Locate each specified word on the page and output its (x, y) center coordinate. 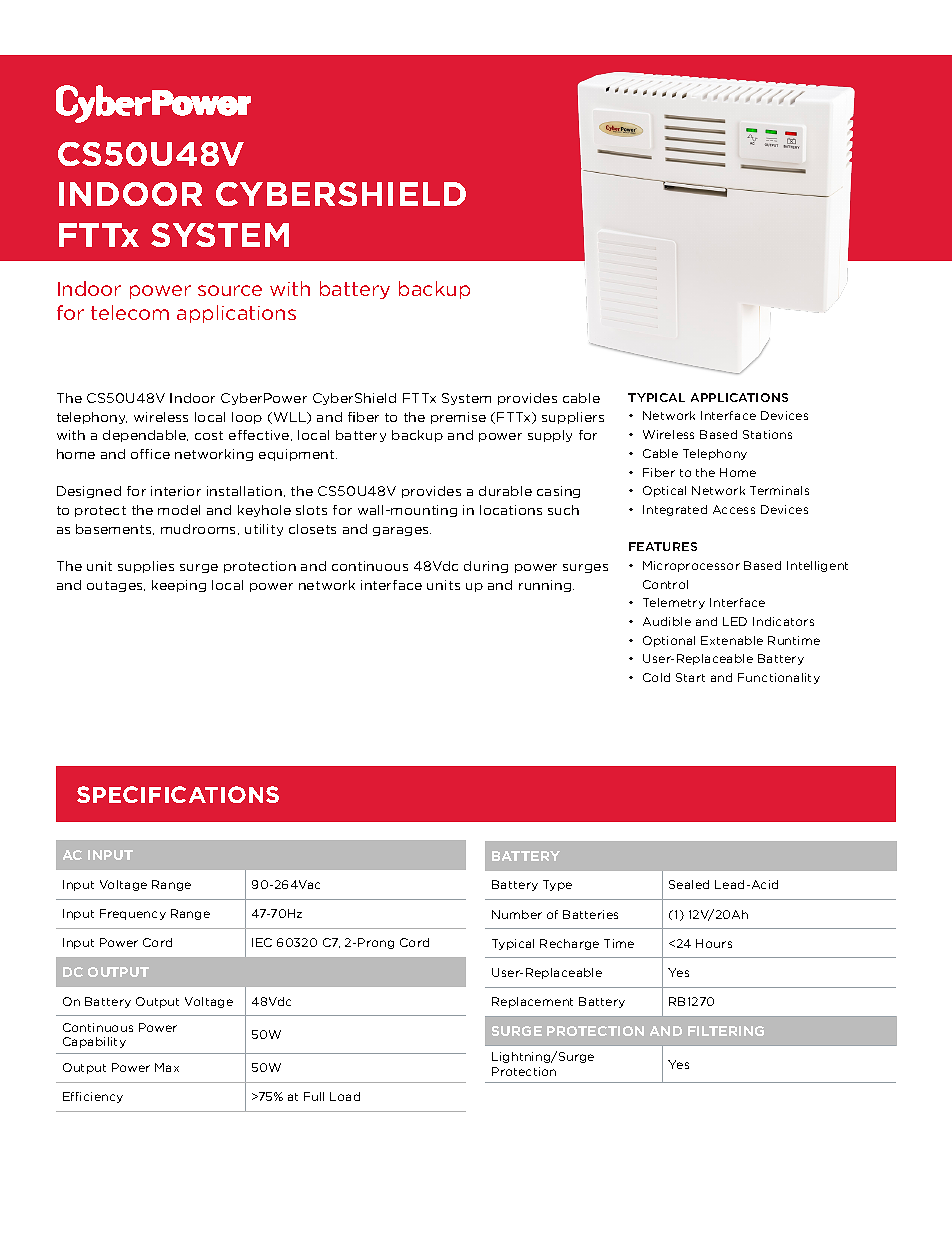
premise (458, 418)
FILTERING (726, 1031)
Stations (767, 434)
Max (167, 1067)
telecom (130, 312)
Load (345, 1096)
